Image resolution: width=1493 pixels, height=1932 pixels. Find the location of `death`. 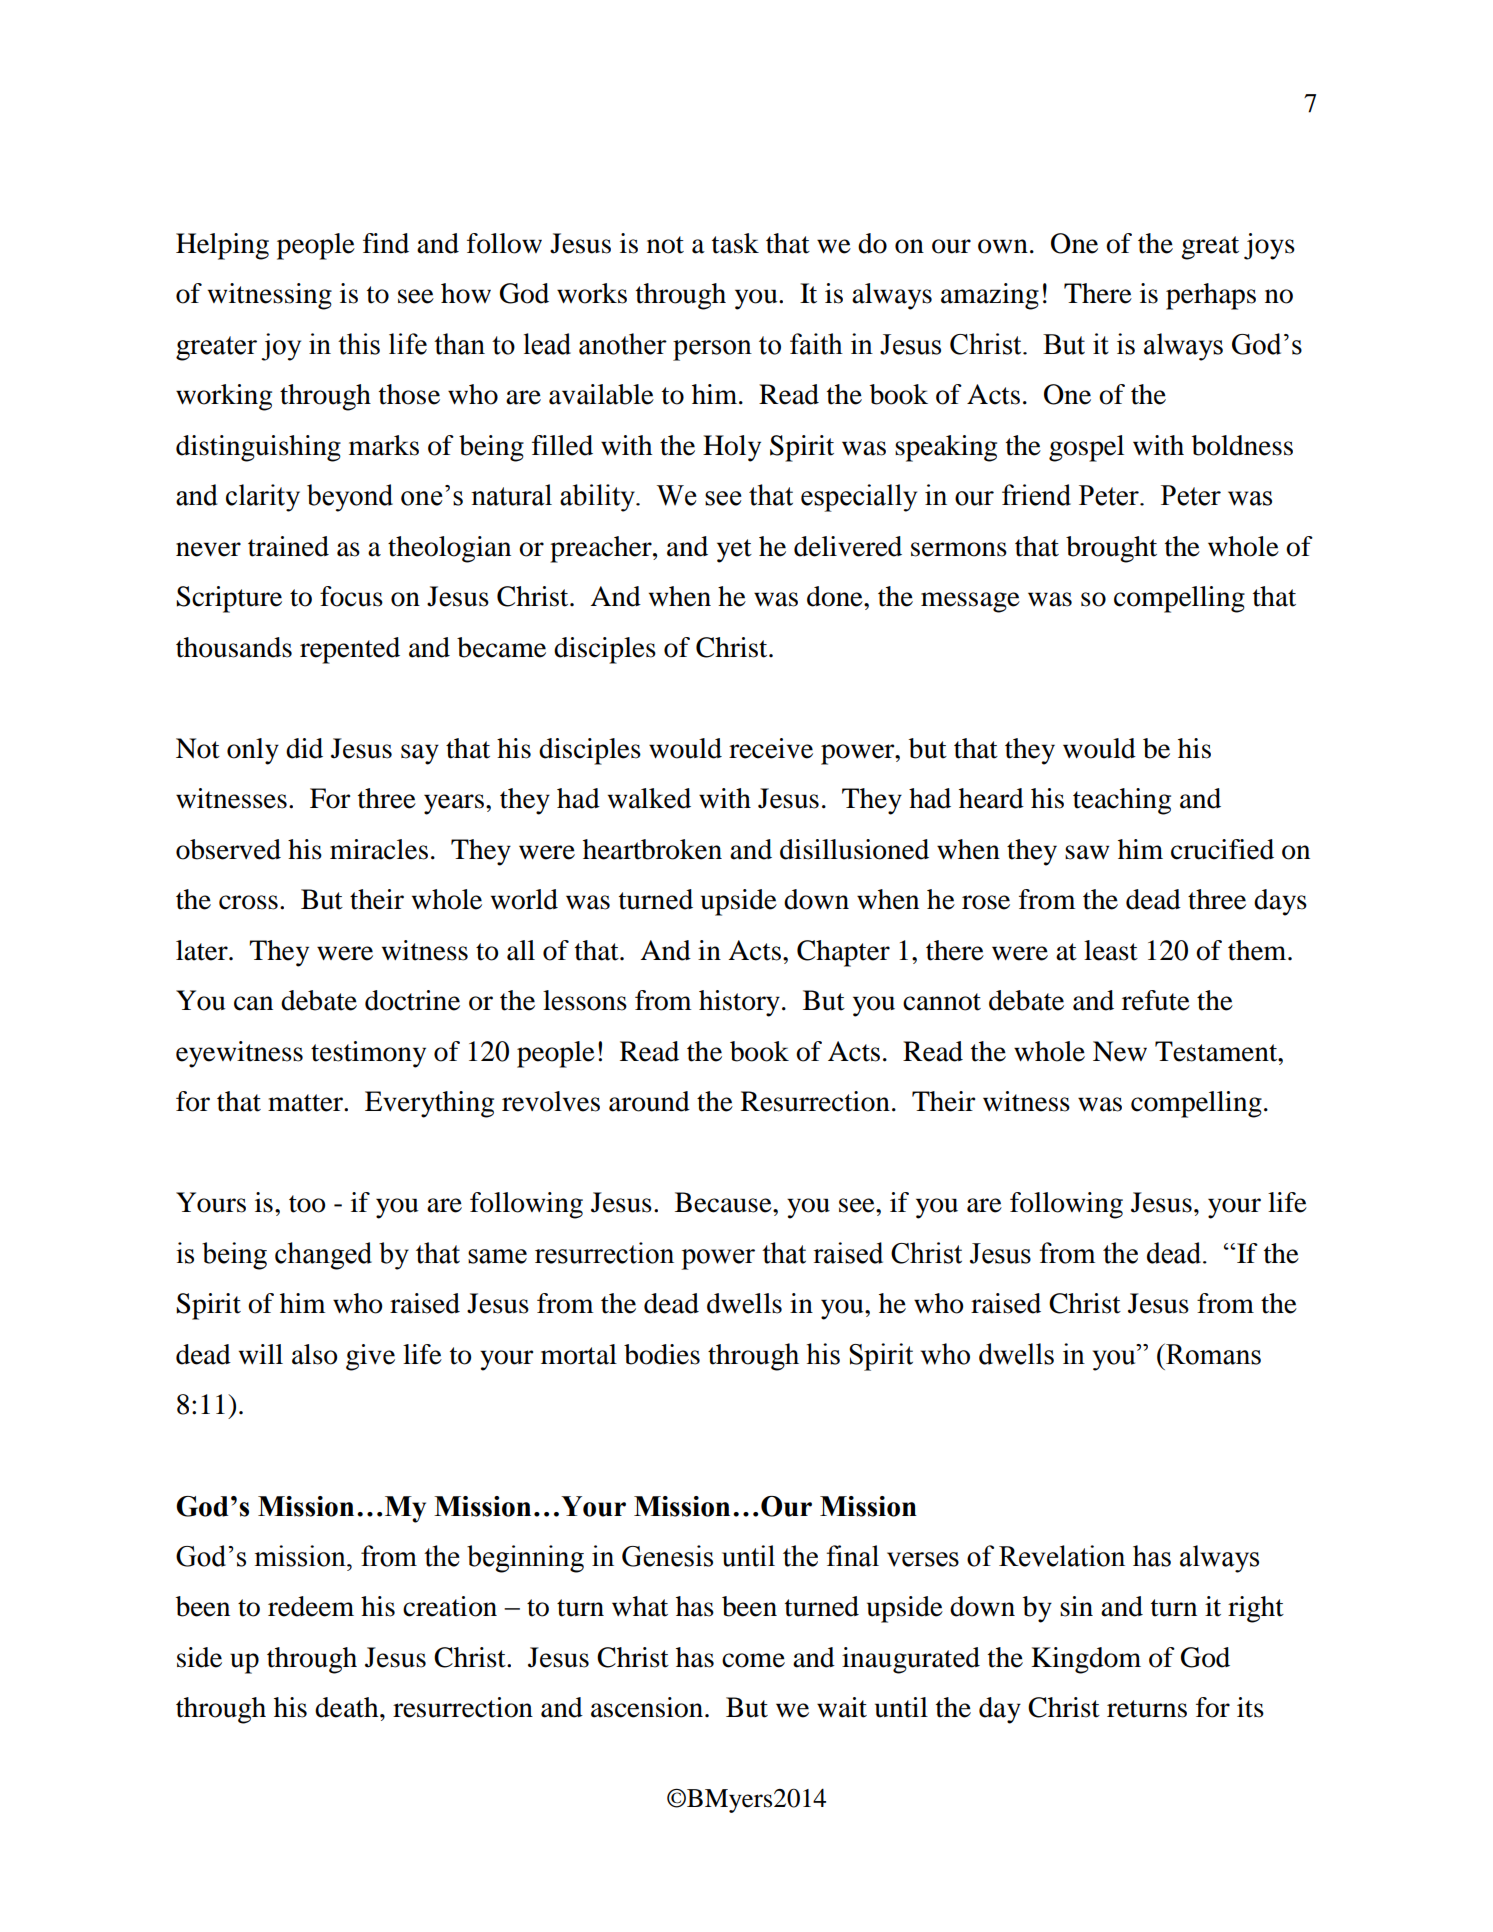

death is located at coordinates (348, 1707).
